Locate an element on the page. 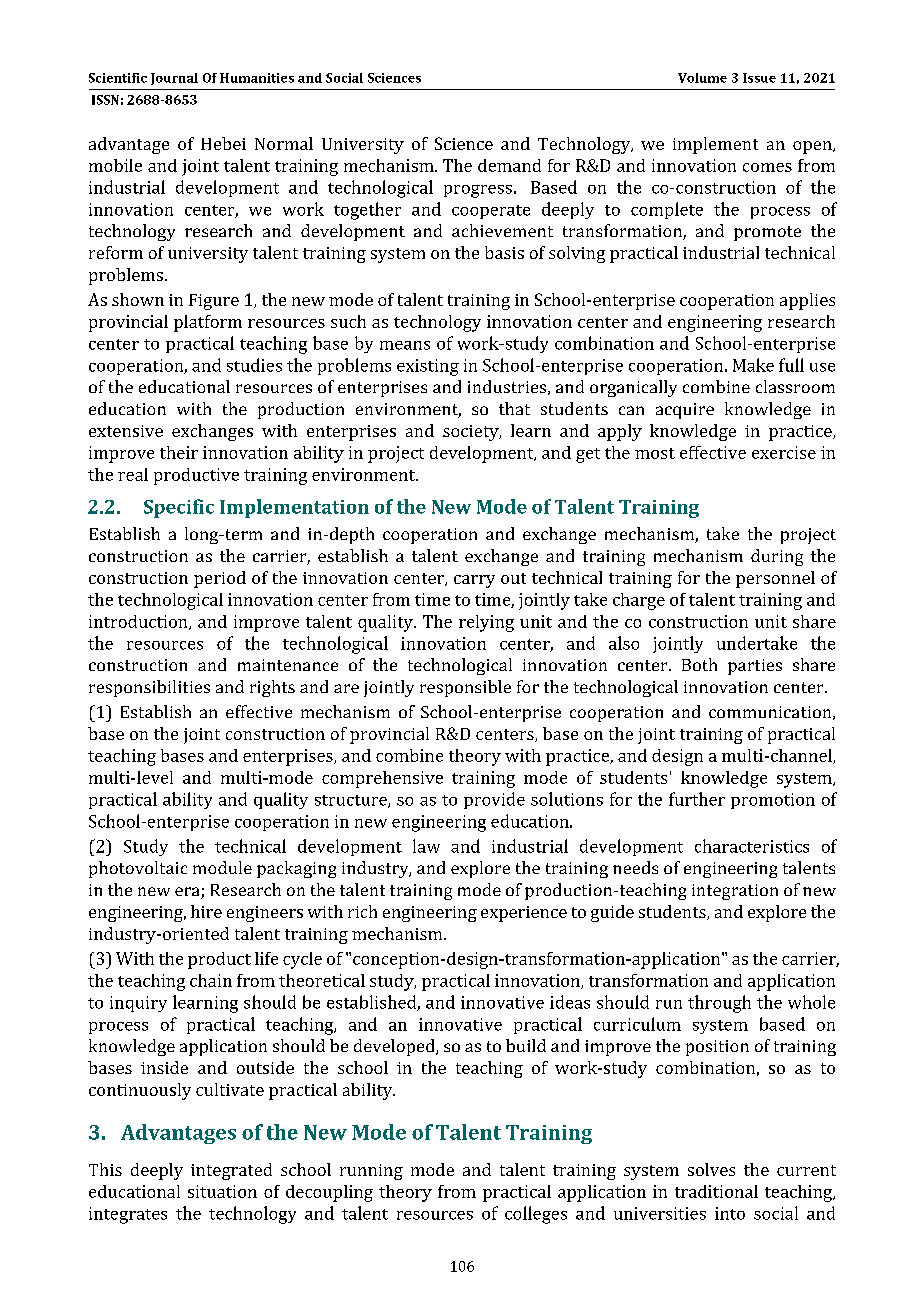 The width and height of the document is (924, 1308). Issue is located at coordinates (759, 78).
